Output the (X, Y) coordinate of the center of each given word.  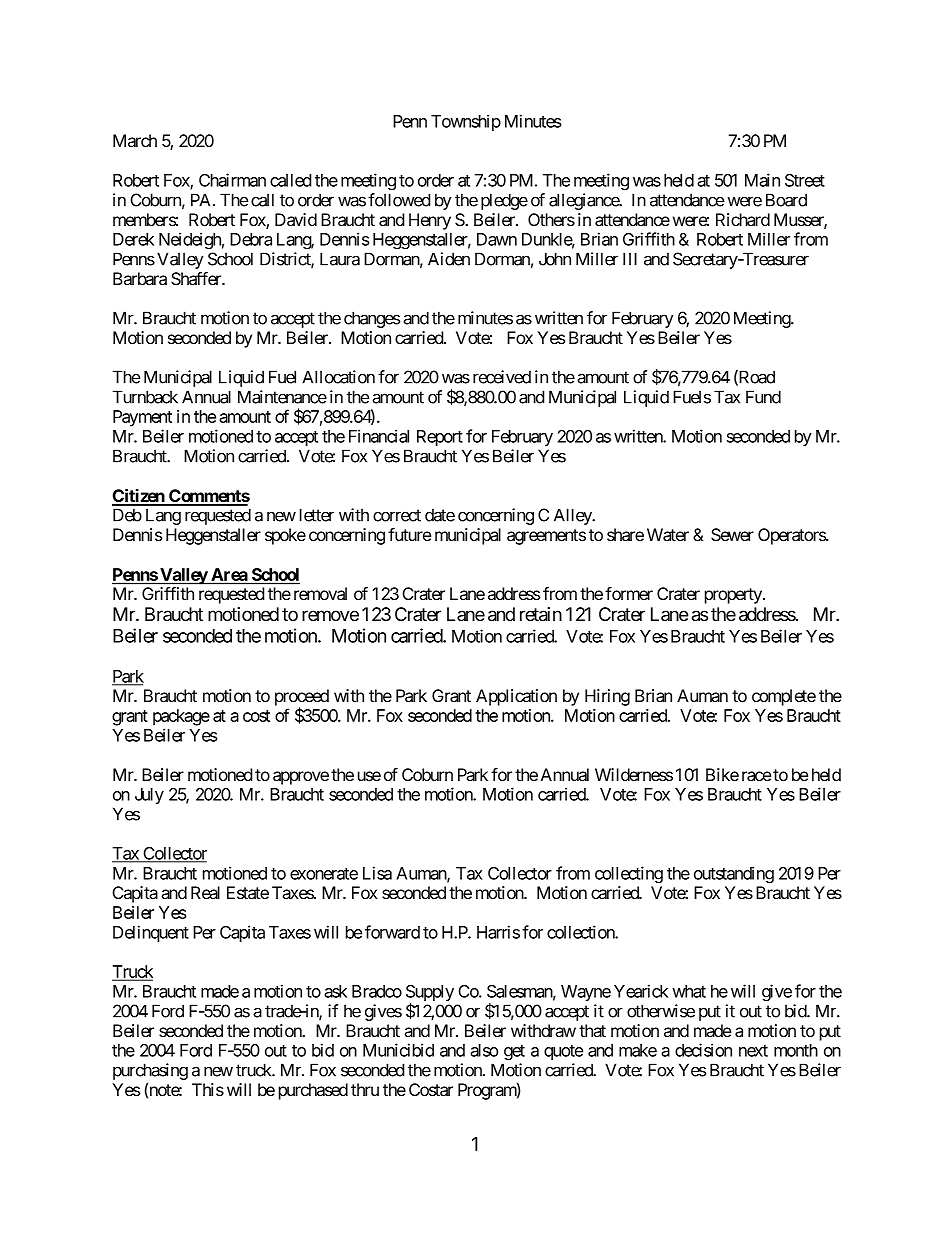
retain (541, 614)
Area (229, 576)
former (629, 593)
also (484, 1050)
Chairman (232, 180)
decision (703, 1050)
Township (466, 122)
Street (805, 180)
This (208, 1089)
